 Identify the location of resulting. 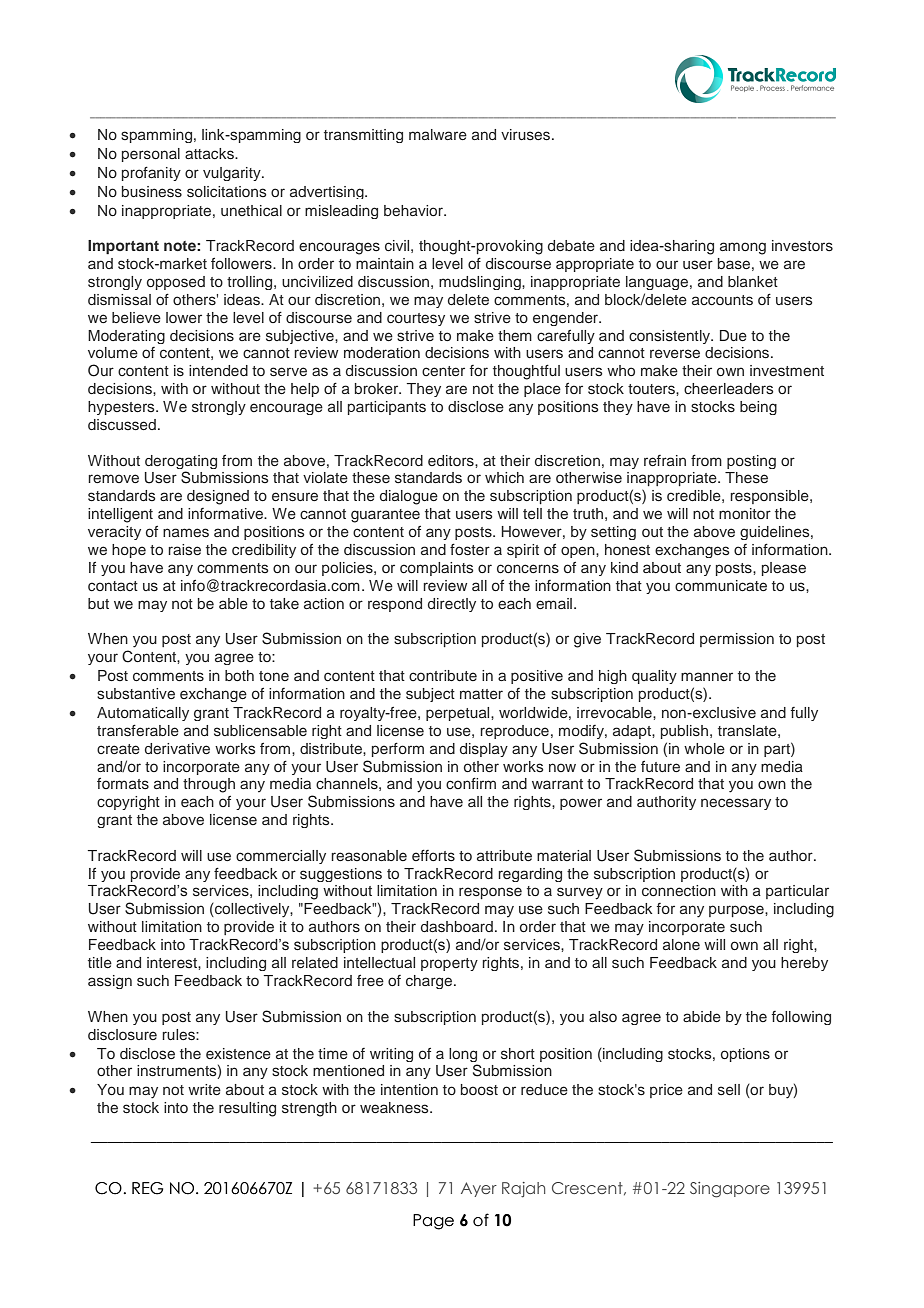
(247, 1109).
